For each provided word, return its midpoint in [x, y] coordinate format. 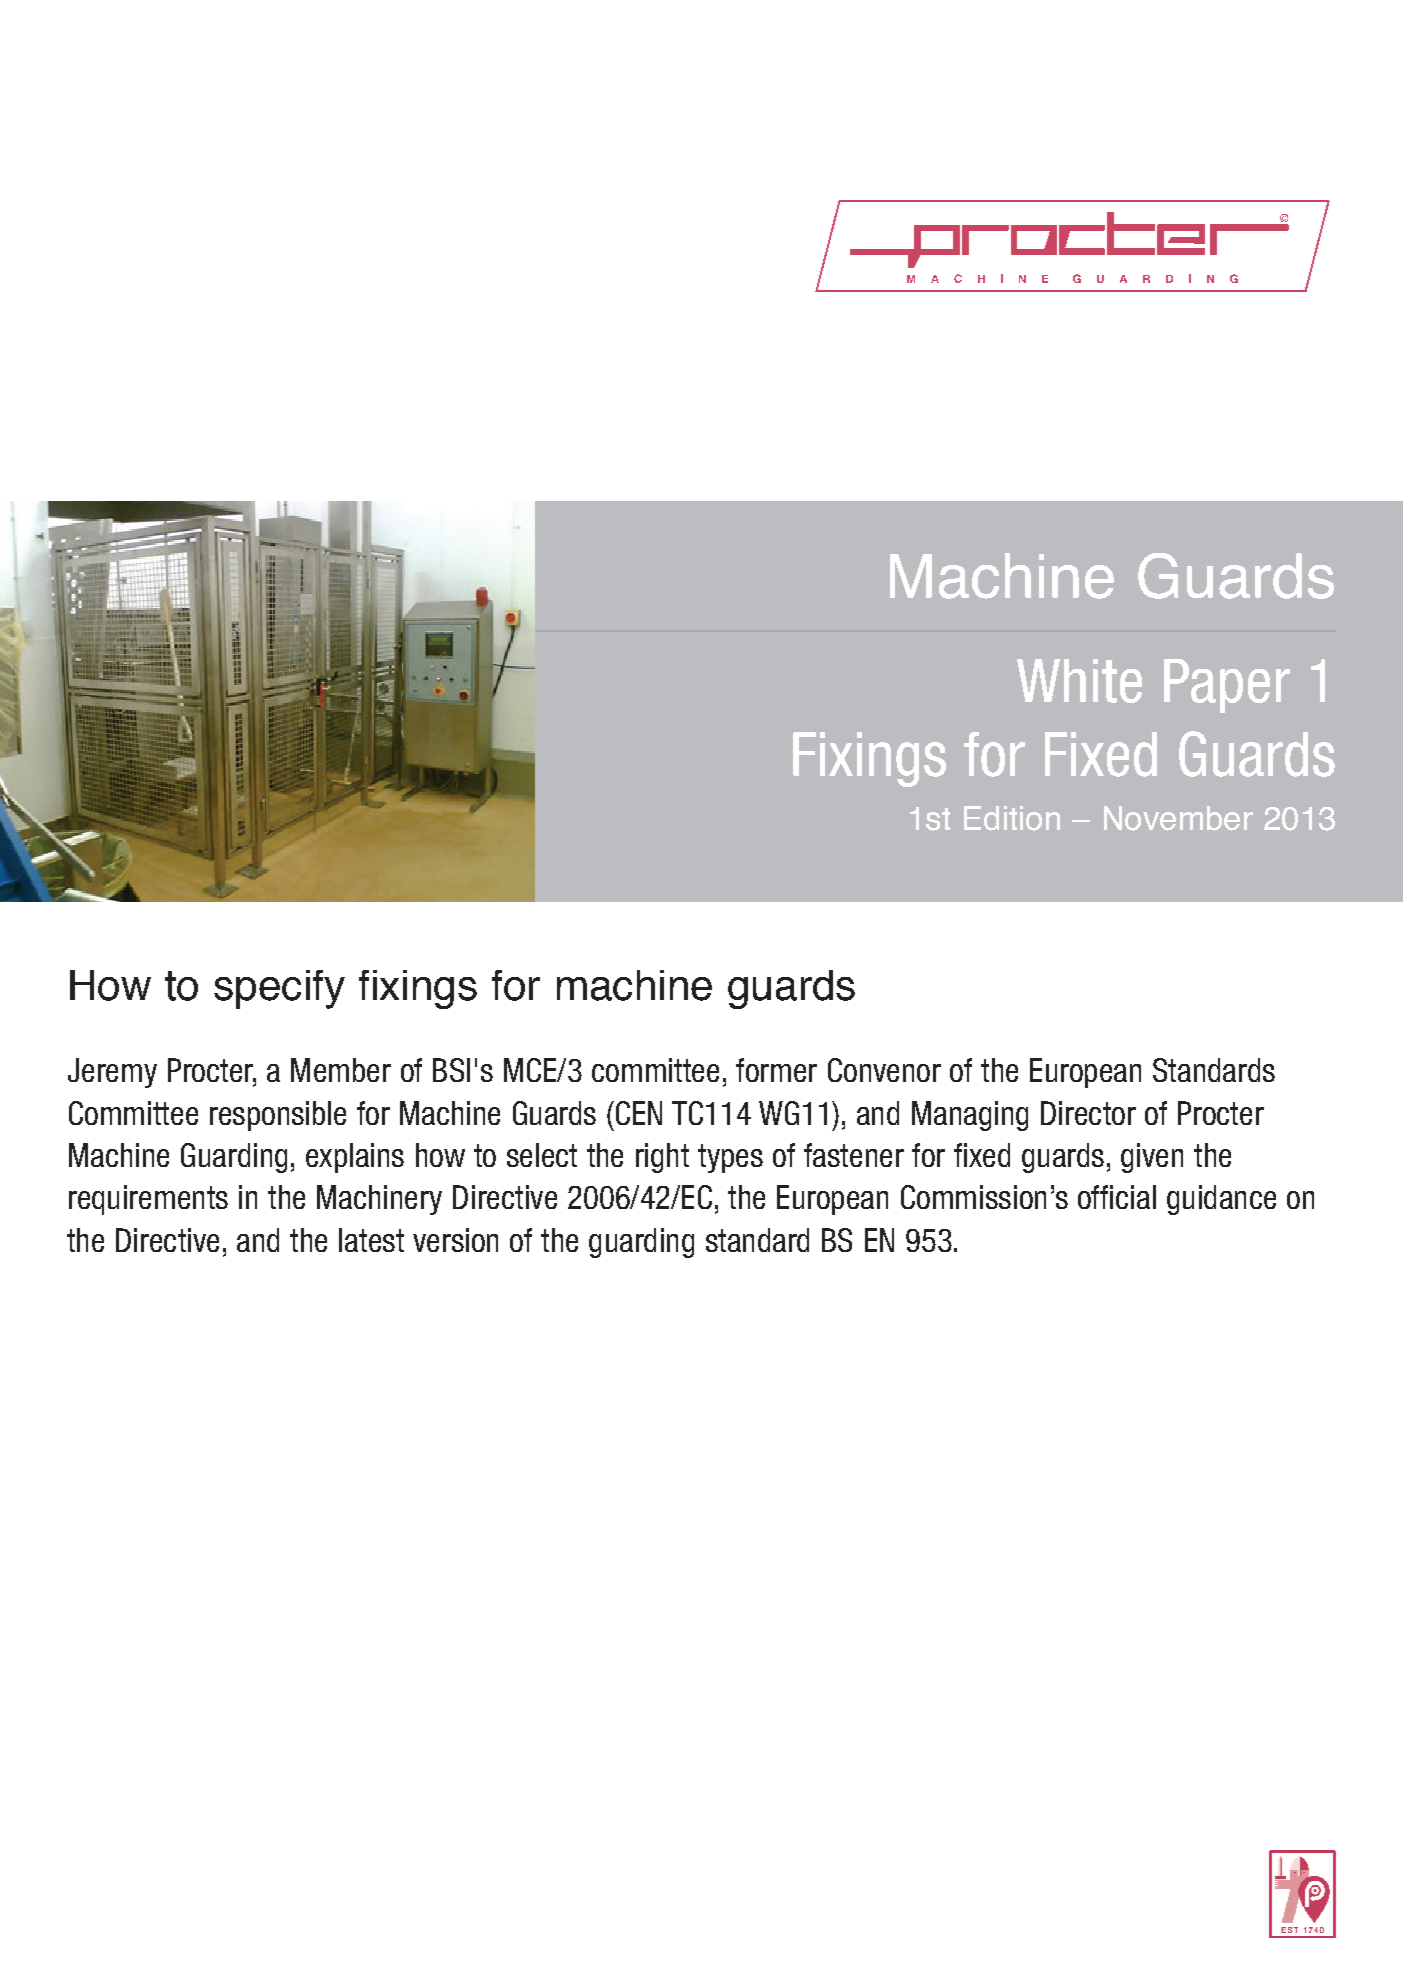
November [1178, 818]
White [1079, 681]
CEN [637, 1113]
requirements [148, 1200]
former [776, 1070]
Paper [1227, 686]
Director [1088, 1113]
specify [279, 989]
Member [341, 1070]
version [455, 1240]
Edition [1012, 818]
